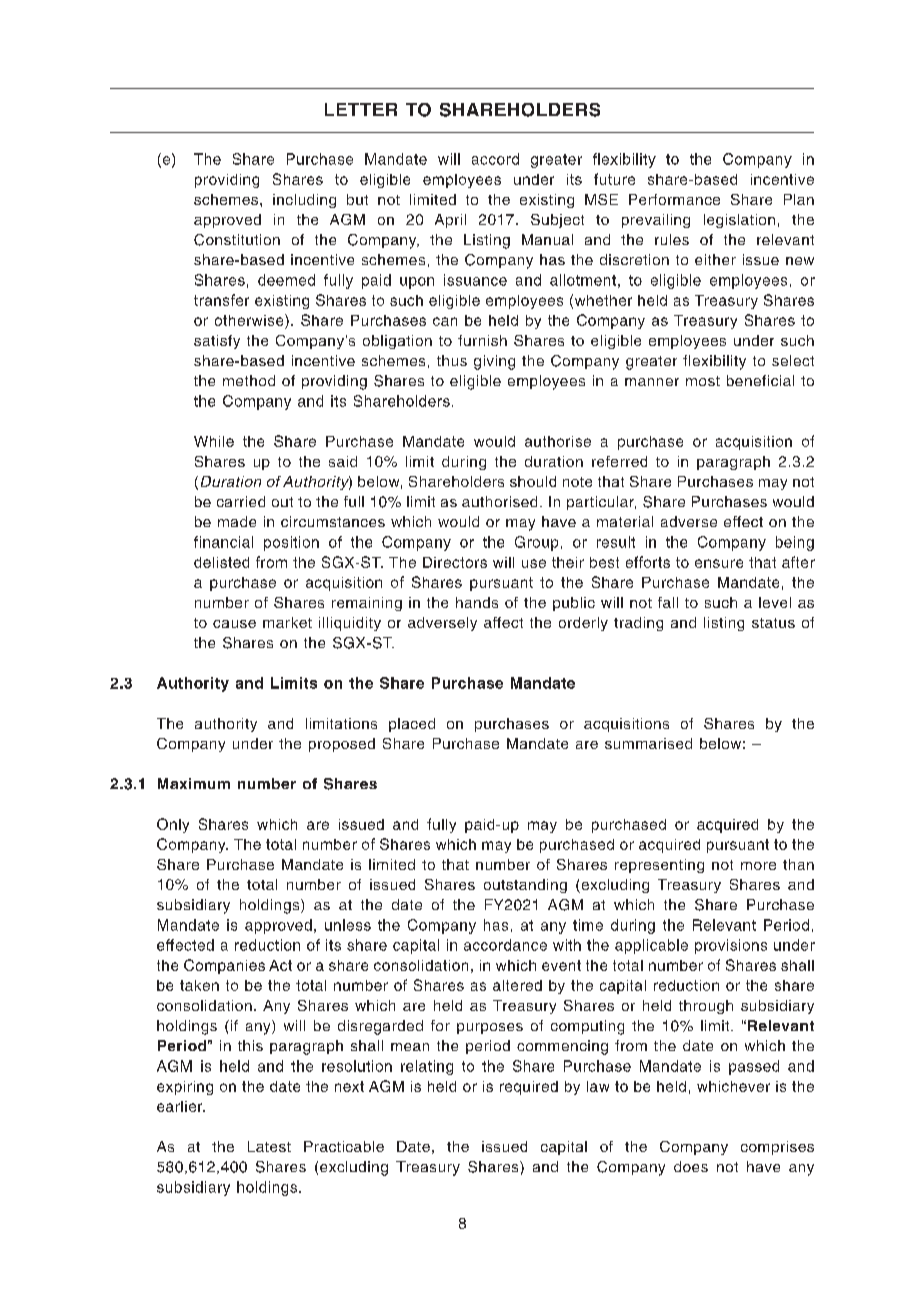 This image has height=1308, width=924. What do you see at coordinates (269, 1146) in the image?
I see `Latest` at bounding box center [269, 1146].
